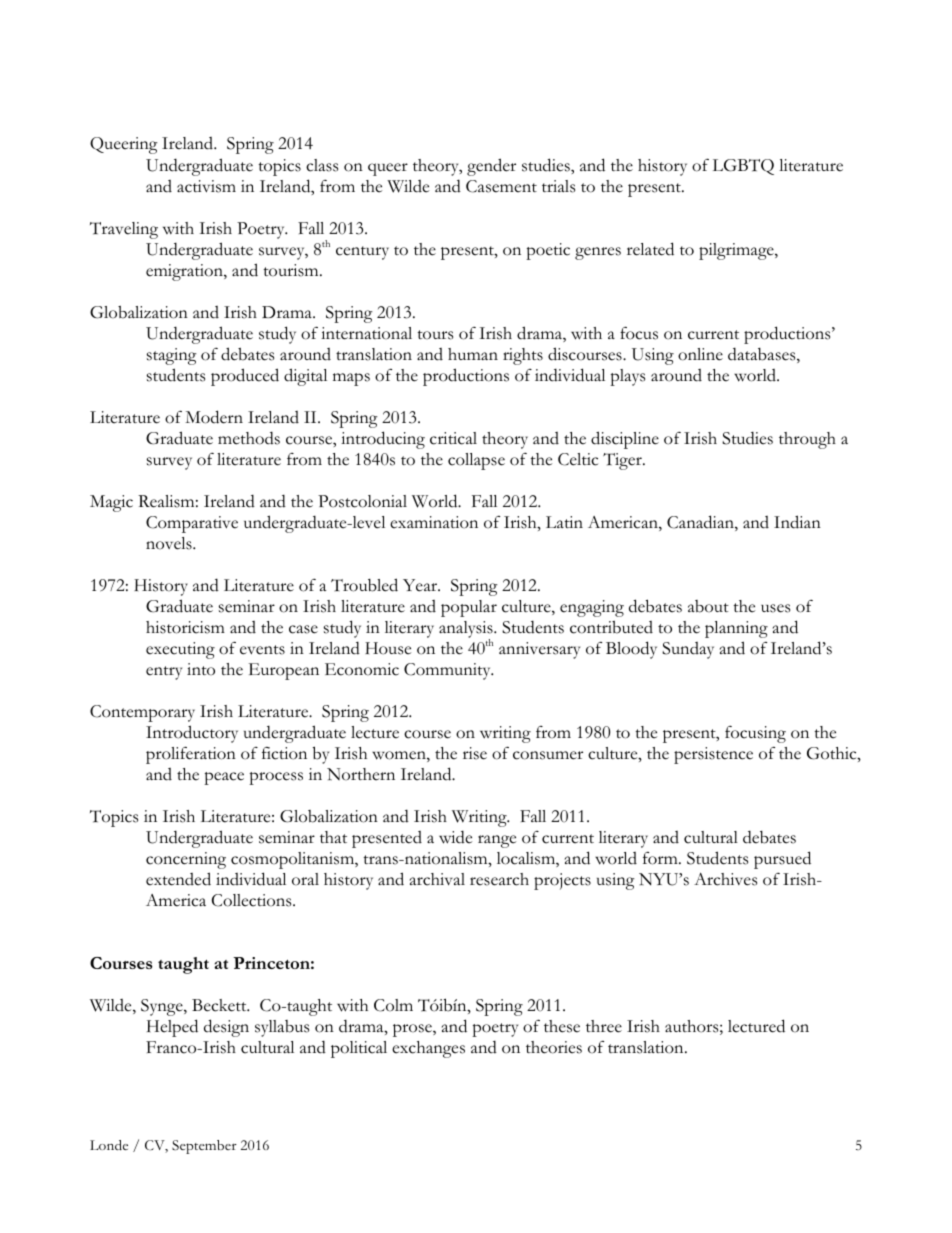 The height and width of the screenshot is (1233, 952). What do you see at coordinates (604, 1026) in the screenshot?
I see `three` at bounding box center [604, 1026].
